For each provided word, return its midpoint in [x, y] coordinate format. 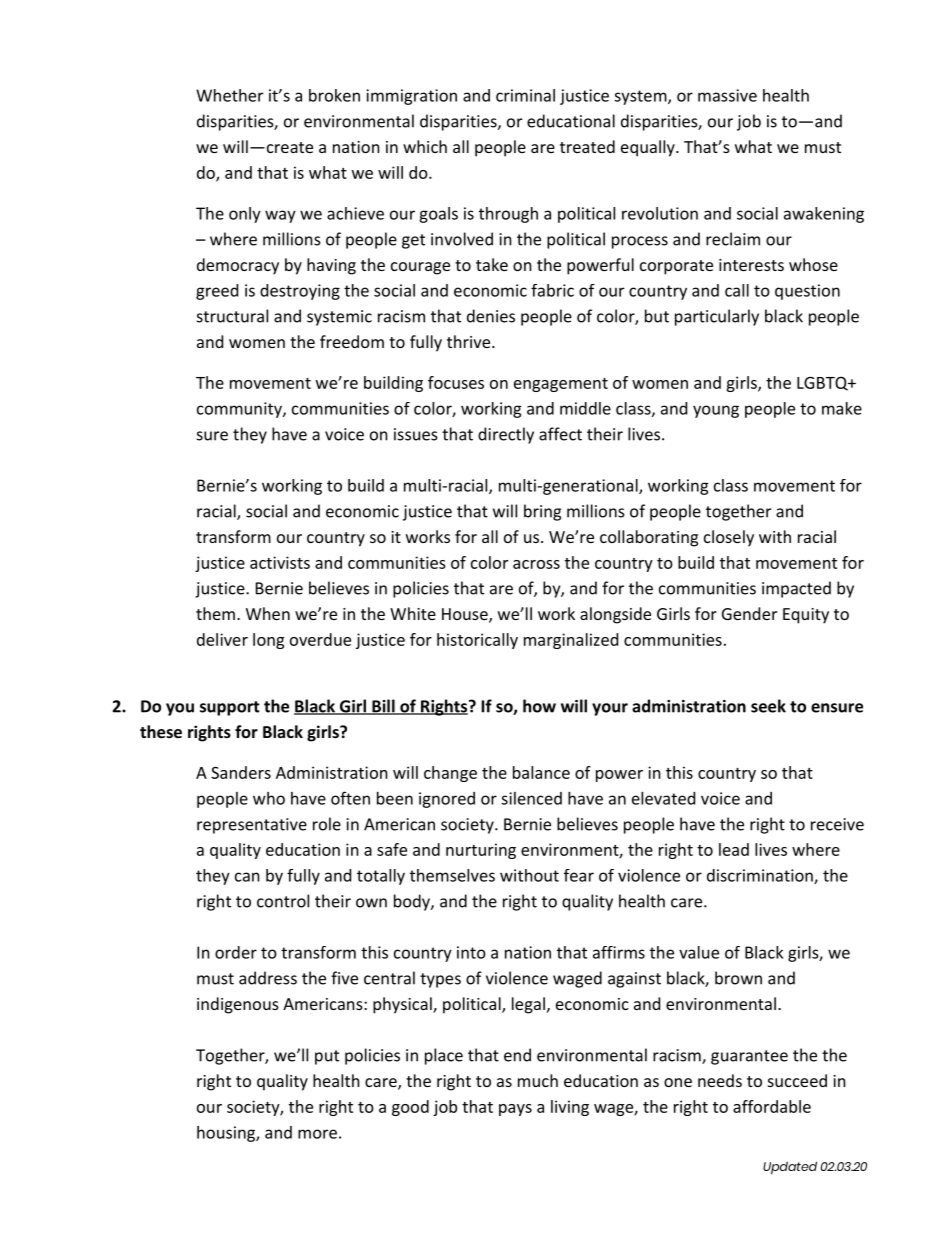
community [240, 410]
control [283, 901]
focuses [456, 382]
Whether [229, 95]
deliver [222, 639]
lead [734, 849]
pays [515, 1110]
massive [727, 95]
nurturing [481, 851]
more [317, 1134]
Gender [749, 613]
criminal [525, 95]
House [466, 615]
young [716, 411]
